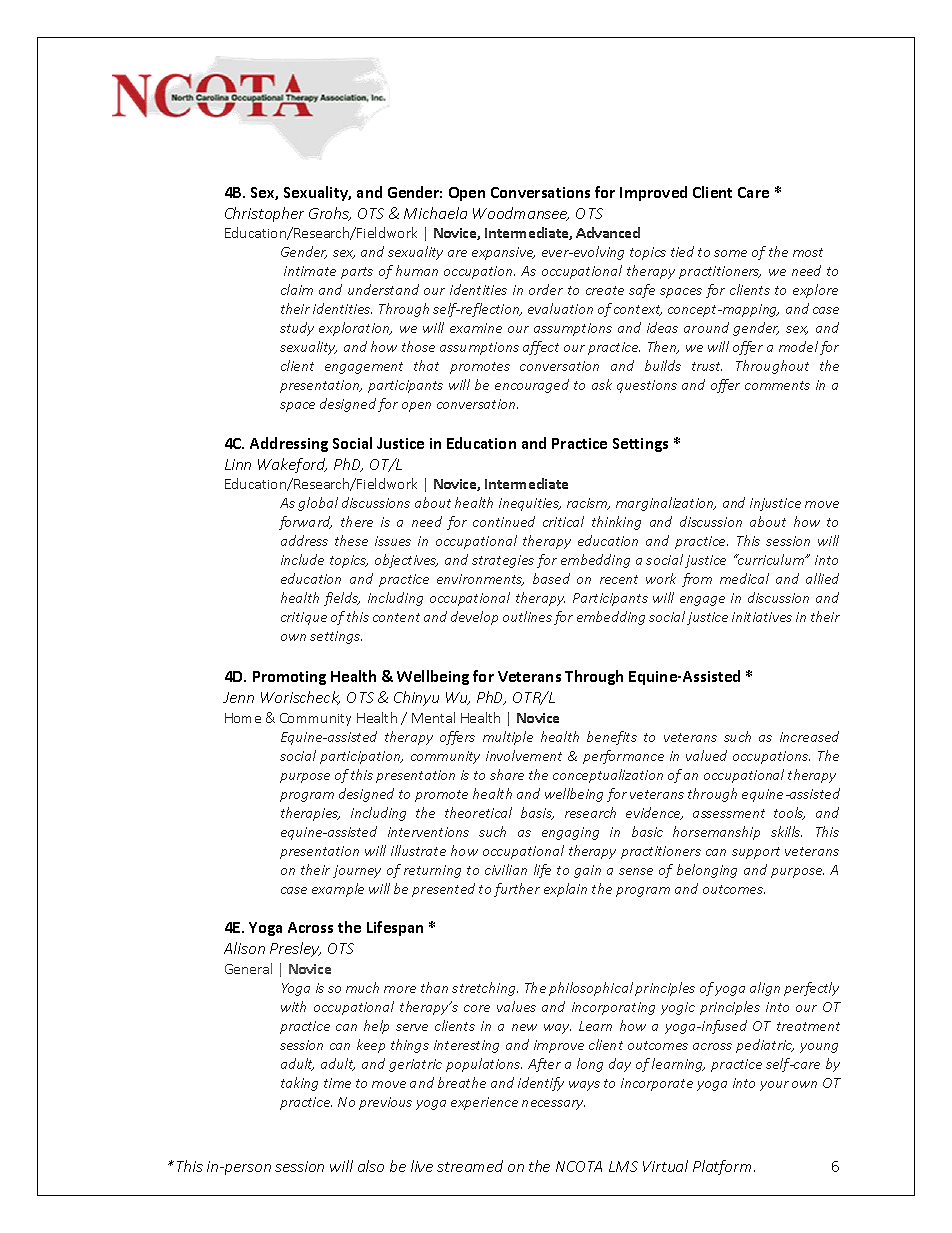 Image resolution: width=952 pixels, height=1233 pixels. What do you see at coordinates (809, 736) in the page?
I see `increased` at bounding box center [809, 736].
